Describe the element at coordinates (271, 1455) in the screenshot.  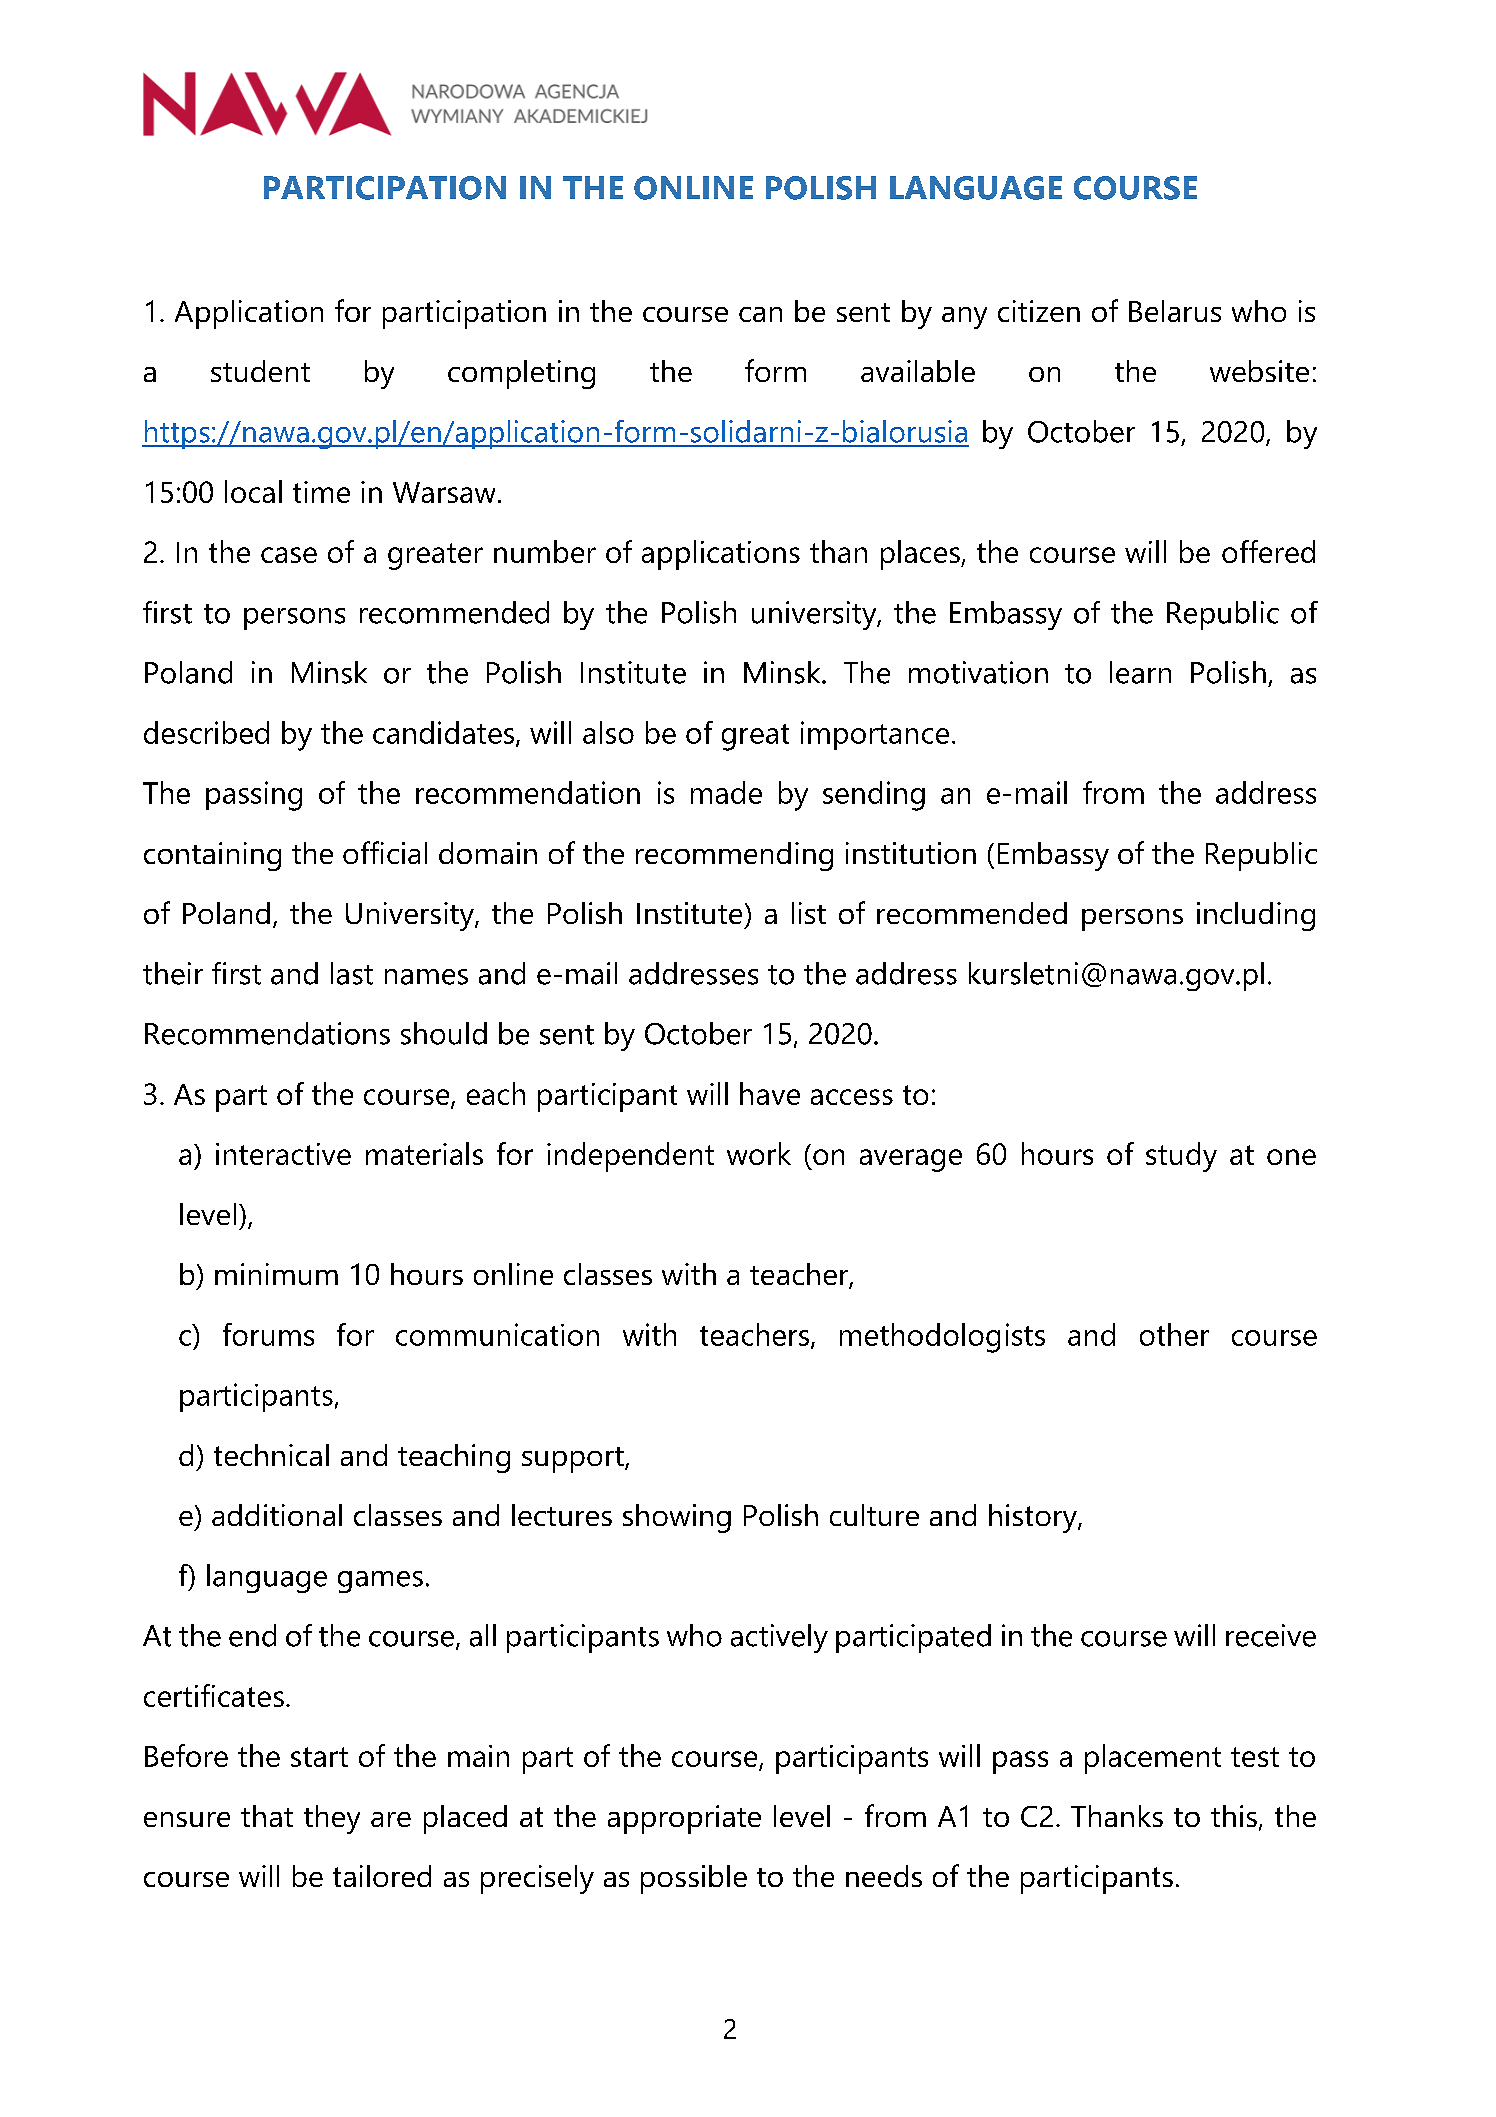
I see `technical` at that location.
